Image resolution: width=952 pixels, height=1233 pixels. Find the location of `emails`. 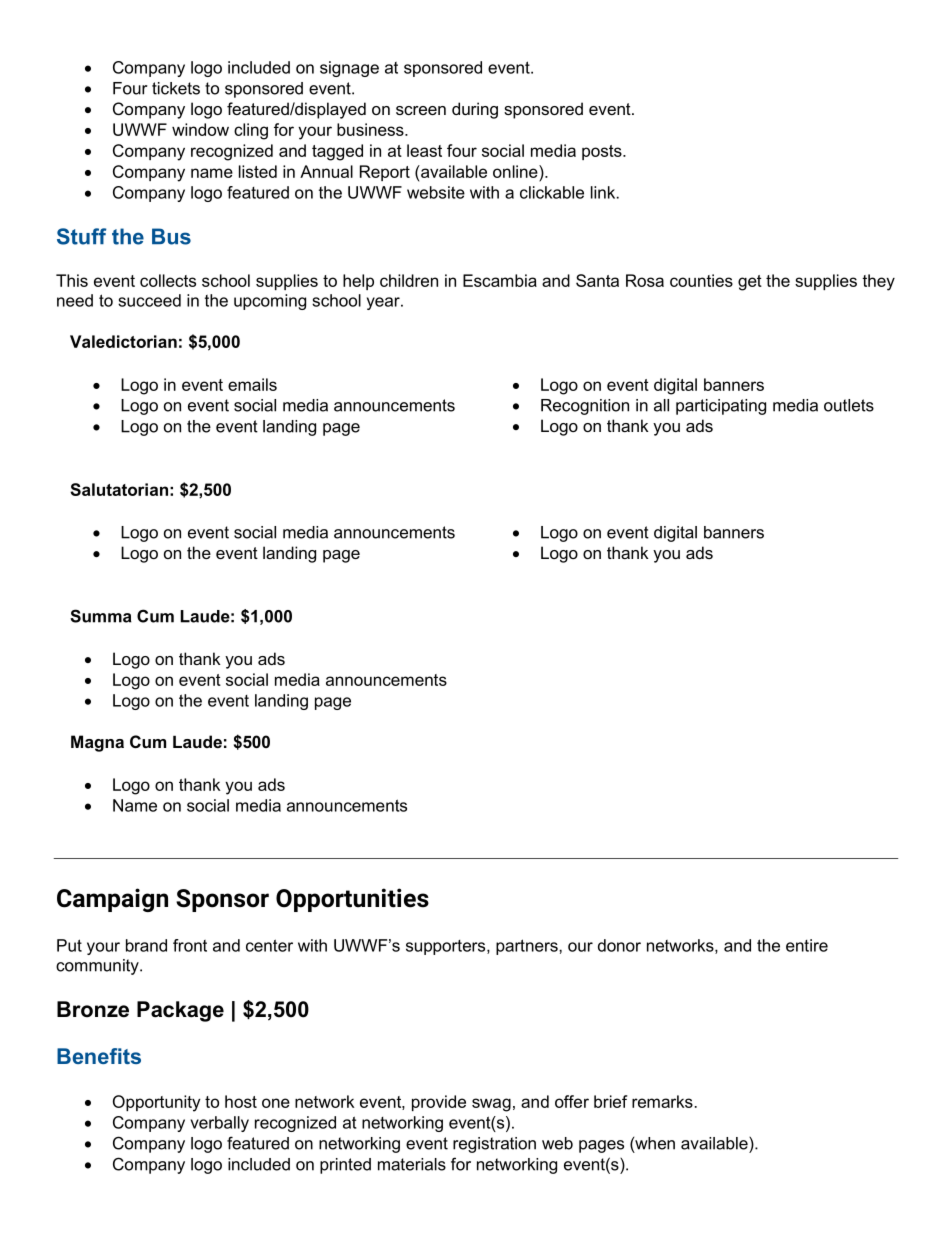

emails is located at coordinates (252, 384).
